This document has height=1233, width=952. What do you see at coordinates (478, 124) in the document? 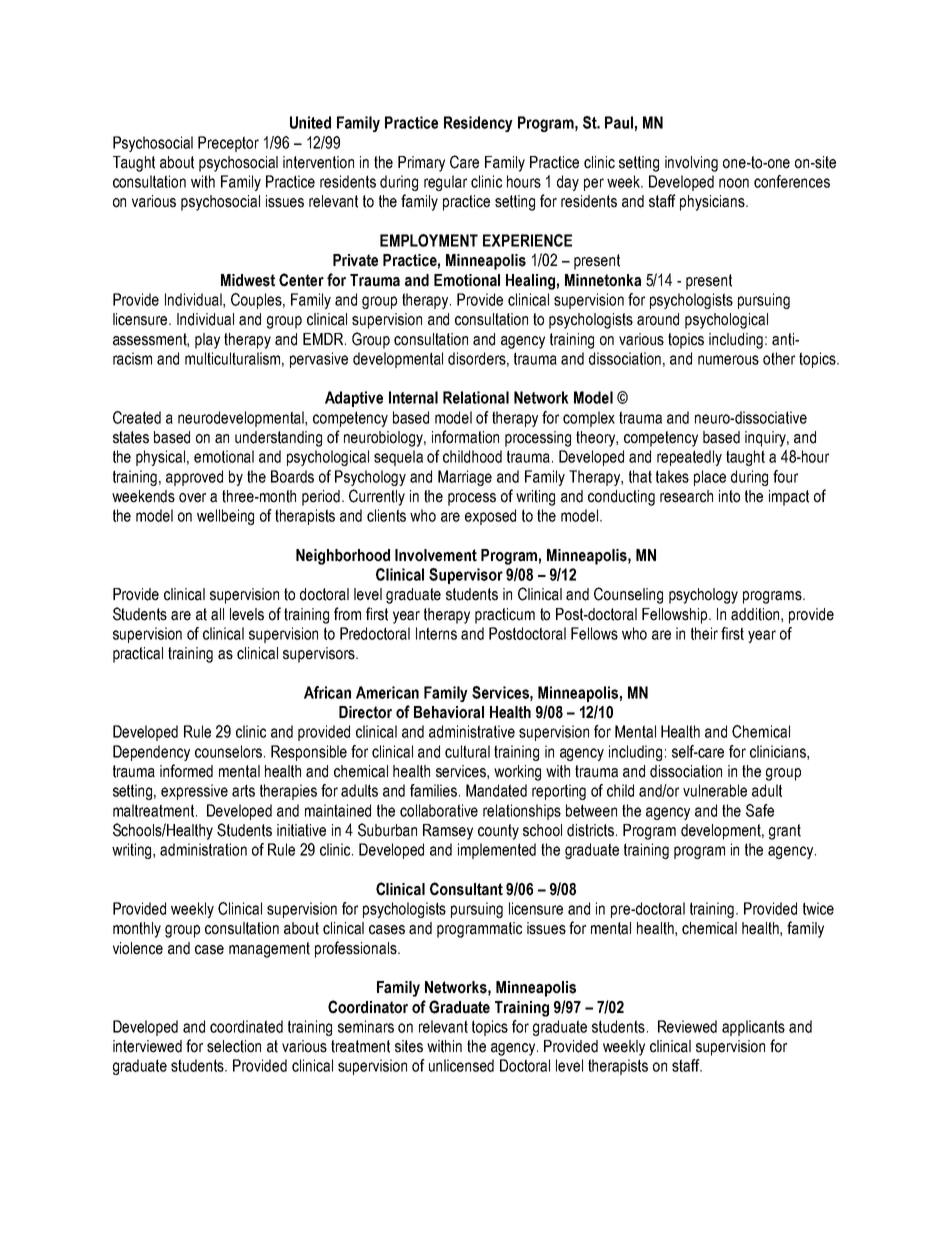
I see `Residency` at bounding box center [478, 124].
